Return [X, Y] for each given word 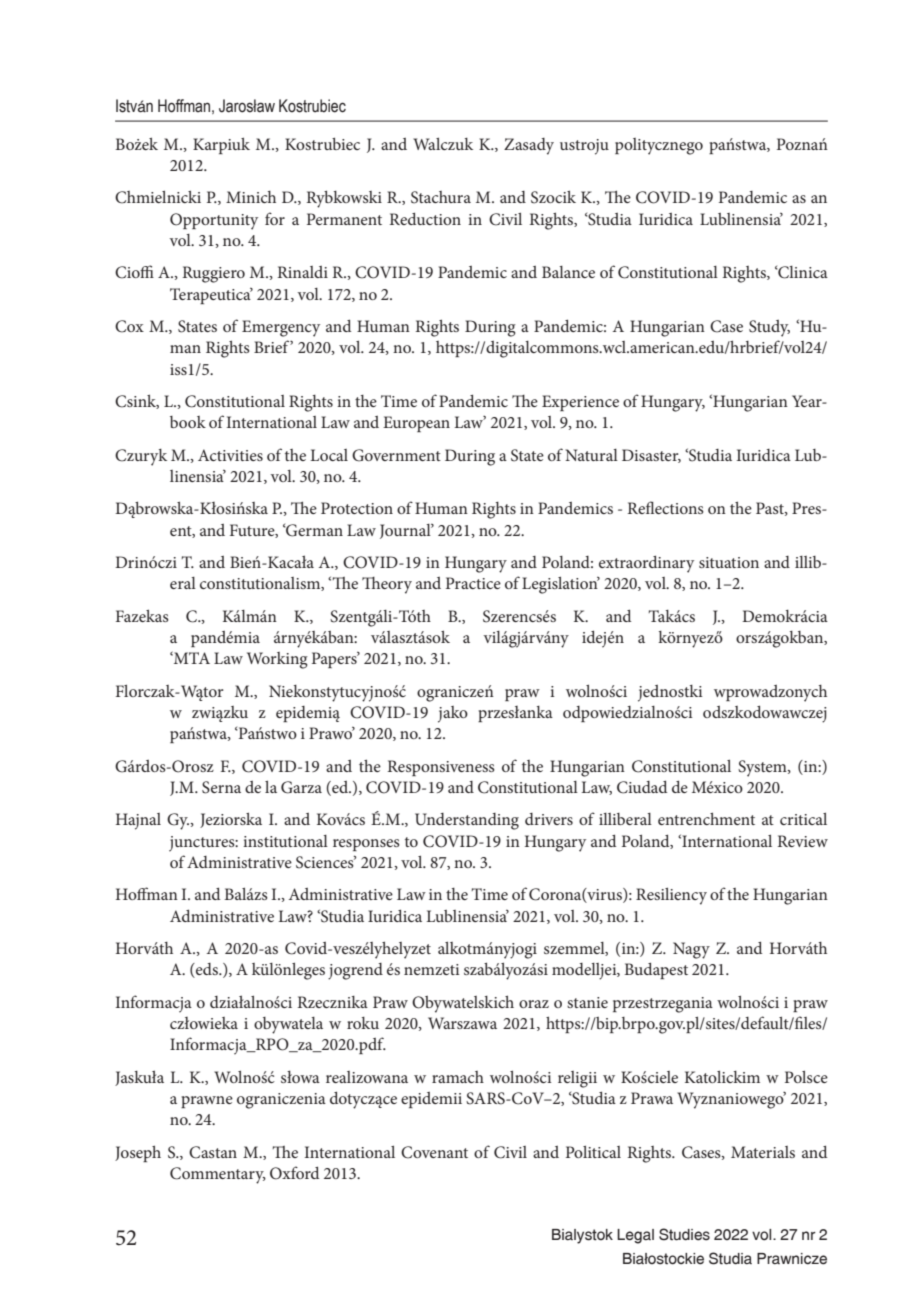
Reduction [425, 218]
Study [769, 328]
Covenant [434, 1152]
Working [277, 660]
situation [729, 562]
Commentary [218, 1175]
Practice [473, 583]
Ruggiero [213, 274]
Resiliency [671, 896]
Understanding [467, 821]
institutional [285, 841]
